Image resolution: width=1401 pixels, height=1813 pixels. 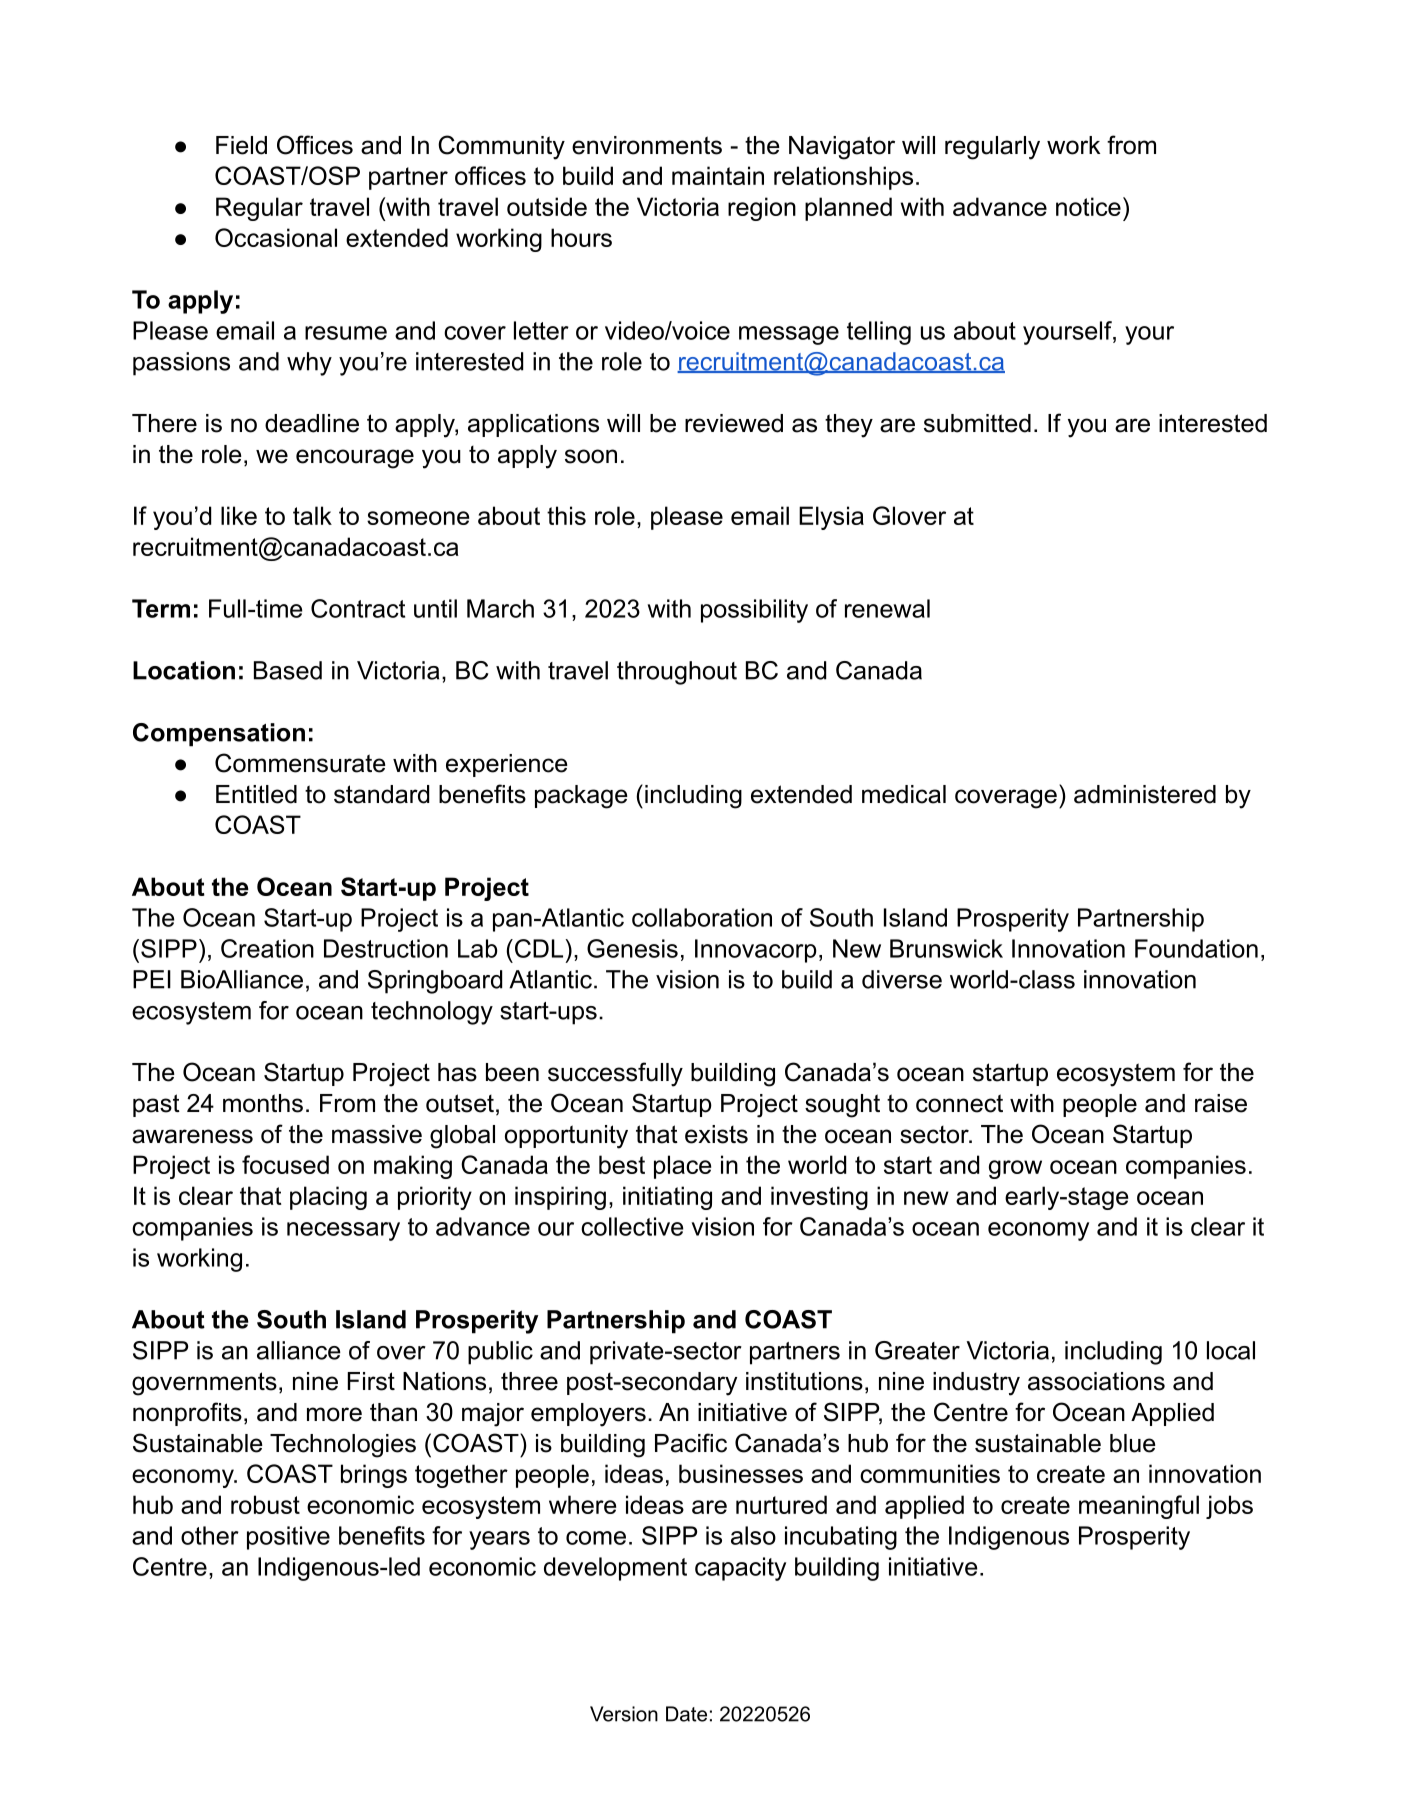 What do you see at coordinates (267, 948) in the image?
I see `Creation` at bounding box center [267, 948].
